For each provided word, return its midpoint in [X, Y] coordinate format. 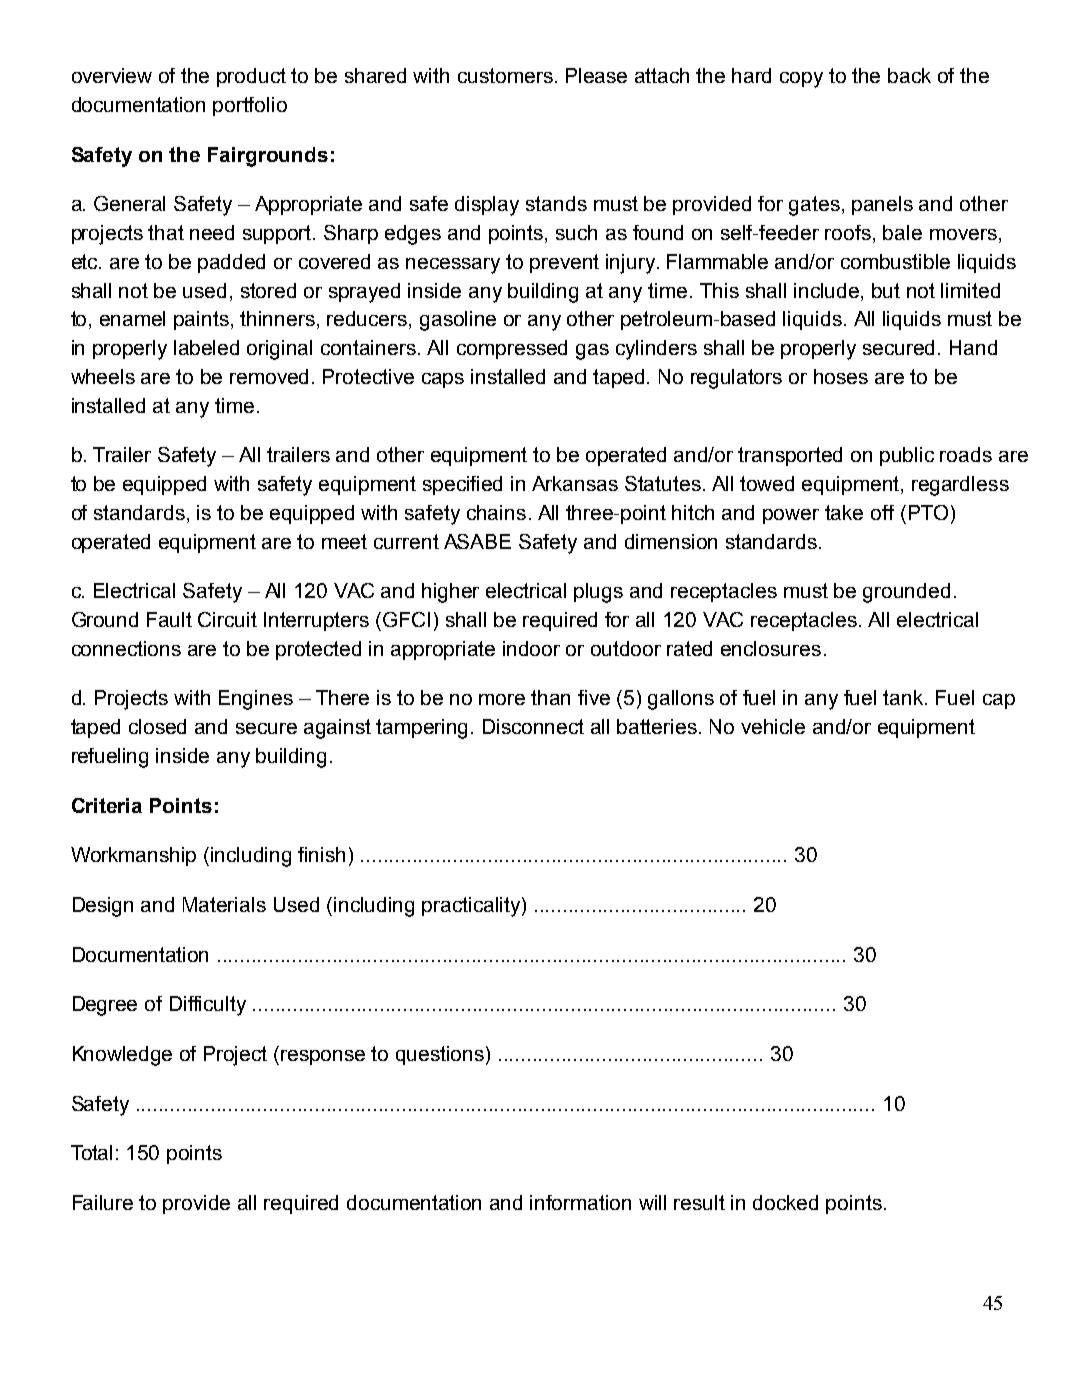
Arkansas [575, 483]
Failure [103, 1202]
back [909, 75]
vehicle [773, 726]
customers [505, 75]
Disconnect [533, 726]
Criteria [107, 805]
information [580, 1202]
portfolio [250, 106]
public [907, 456]
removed [269, 376]
